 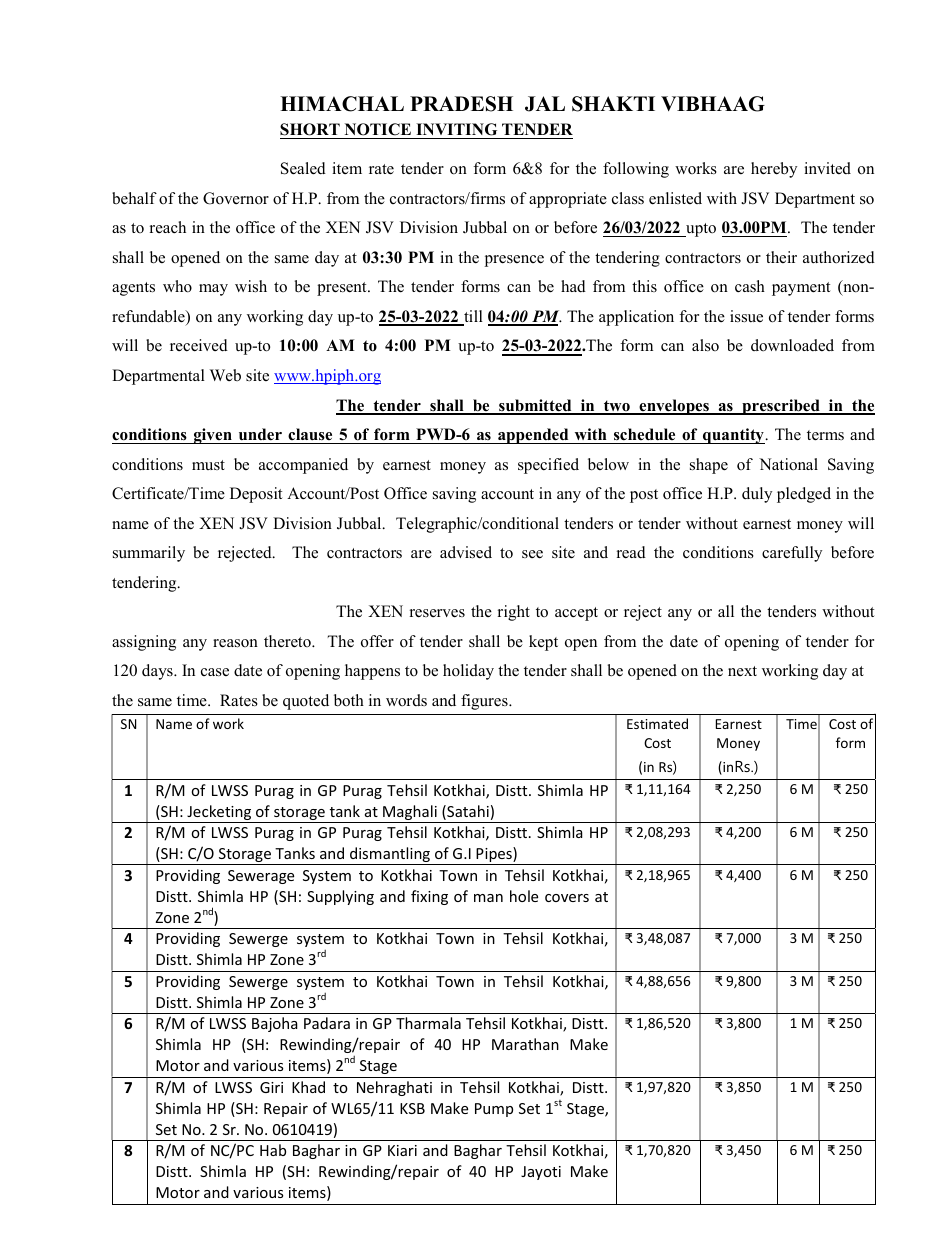 What do you see at coordinates (533, 436) in the image?
I see `appended` at bounding box center [533, 436].
